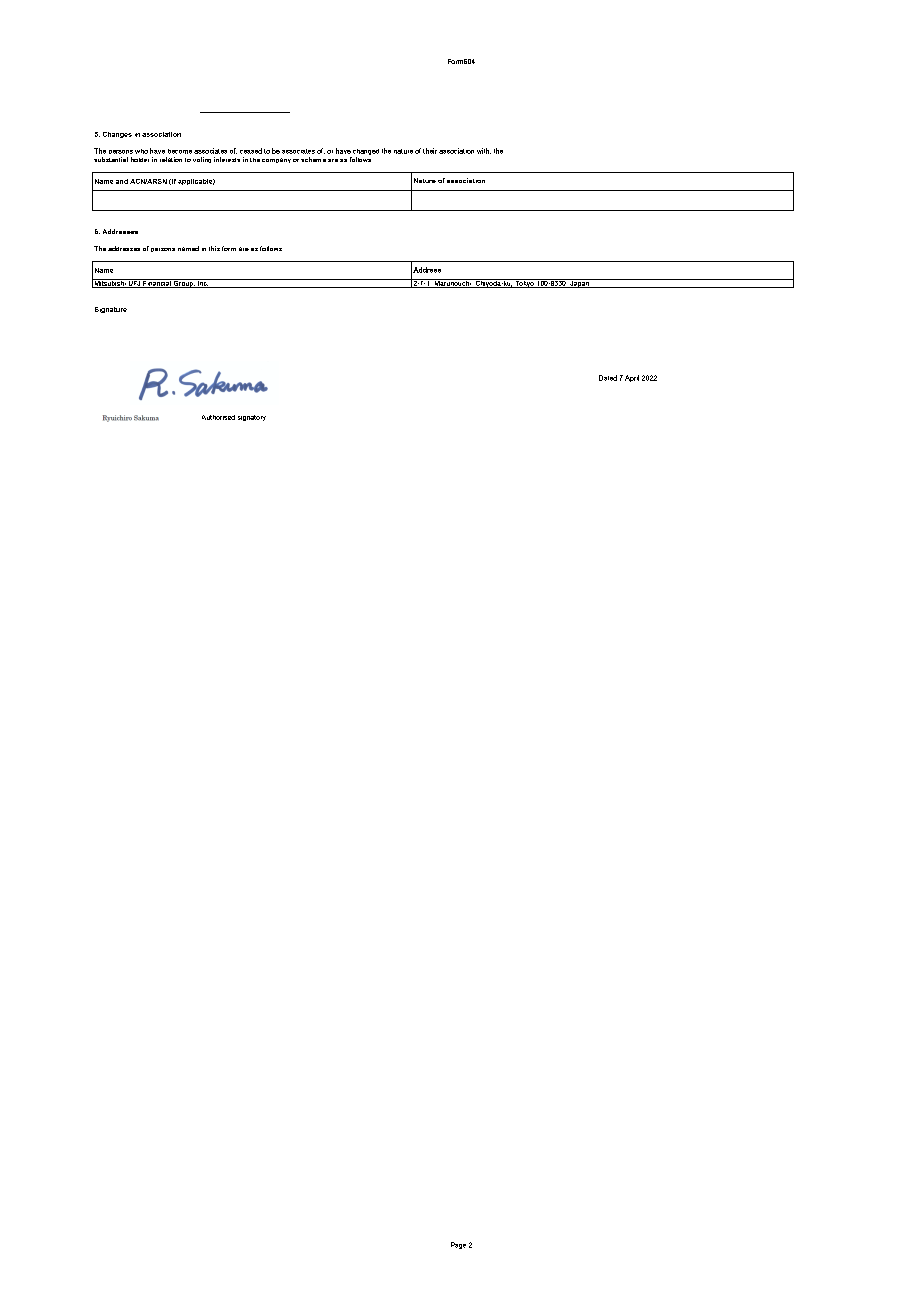 The width and height of the page is (924, 1308). What do you see at coordinates (313, 159) in the page?
I see `scheme` at bounding box center [313, 159].
